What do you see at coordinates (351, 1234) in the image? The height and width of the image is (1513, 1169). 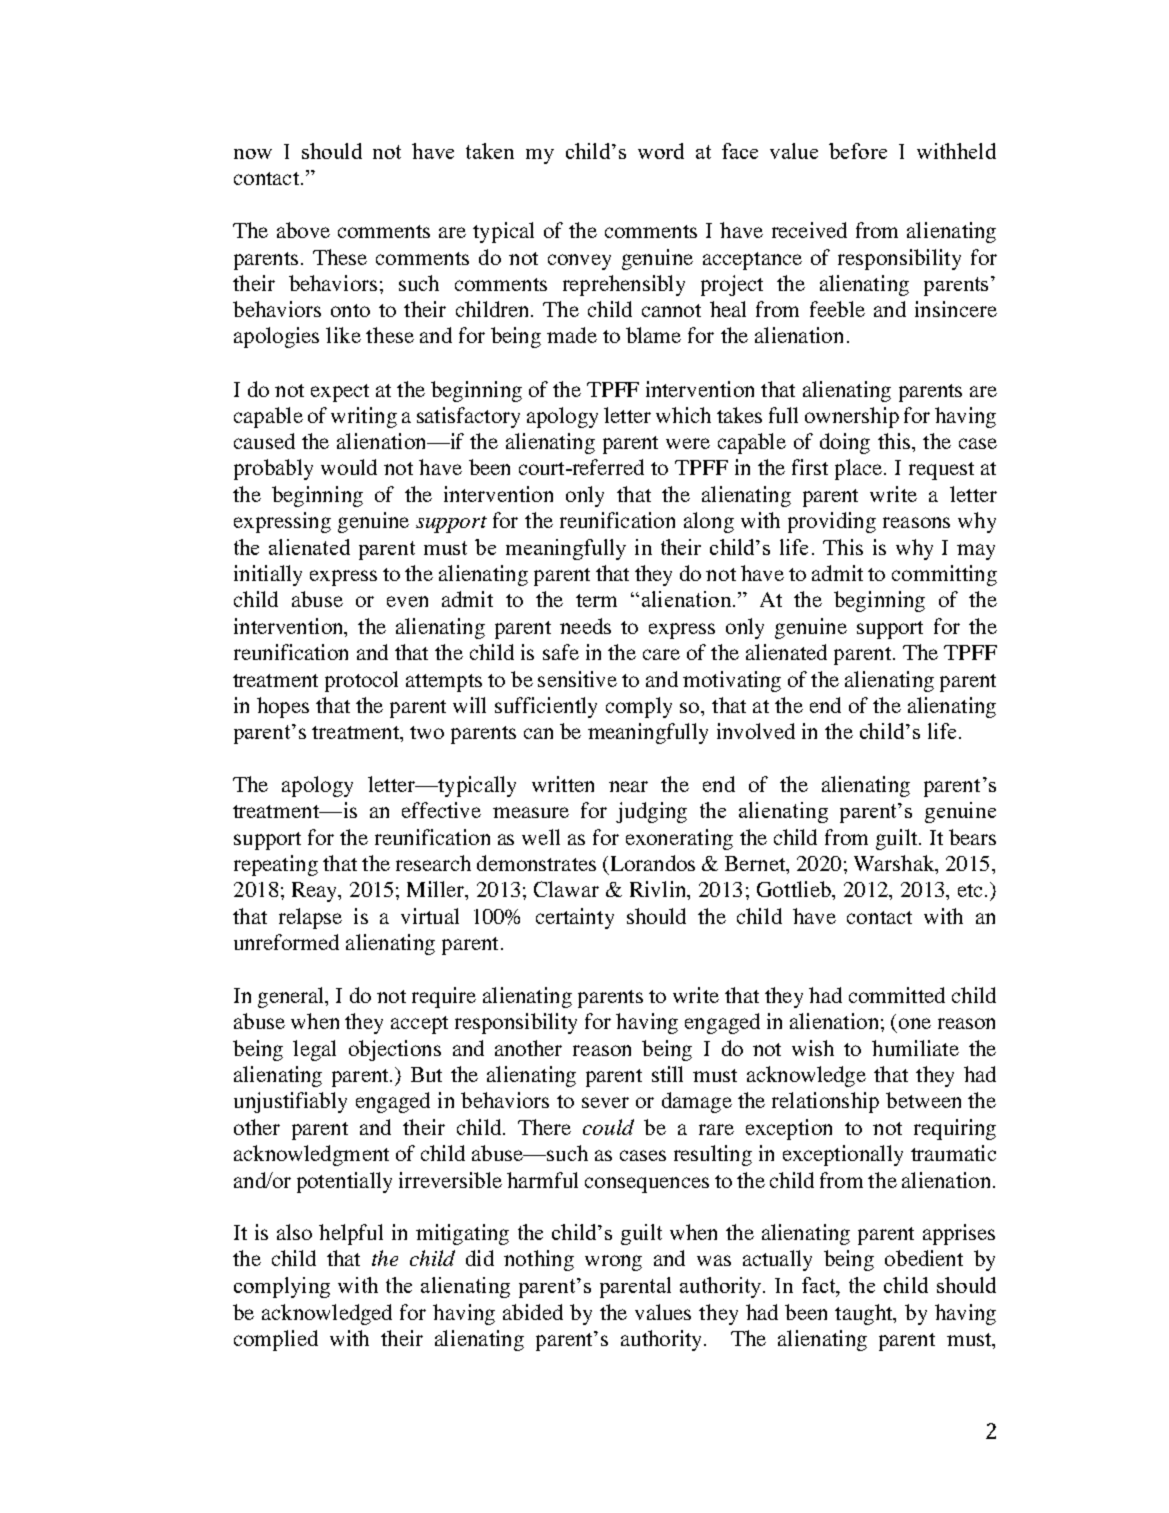 I see `helpful` at bounding box center [351, 1234].
